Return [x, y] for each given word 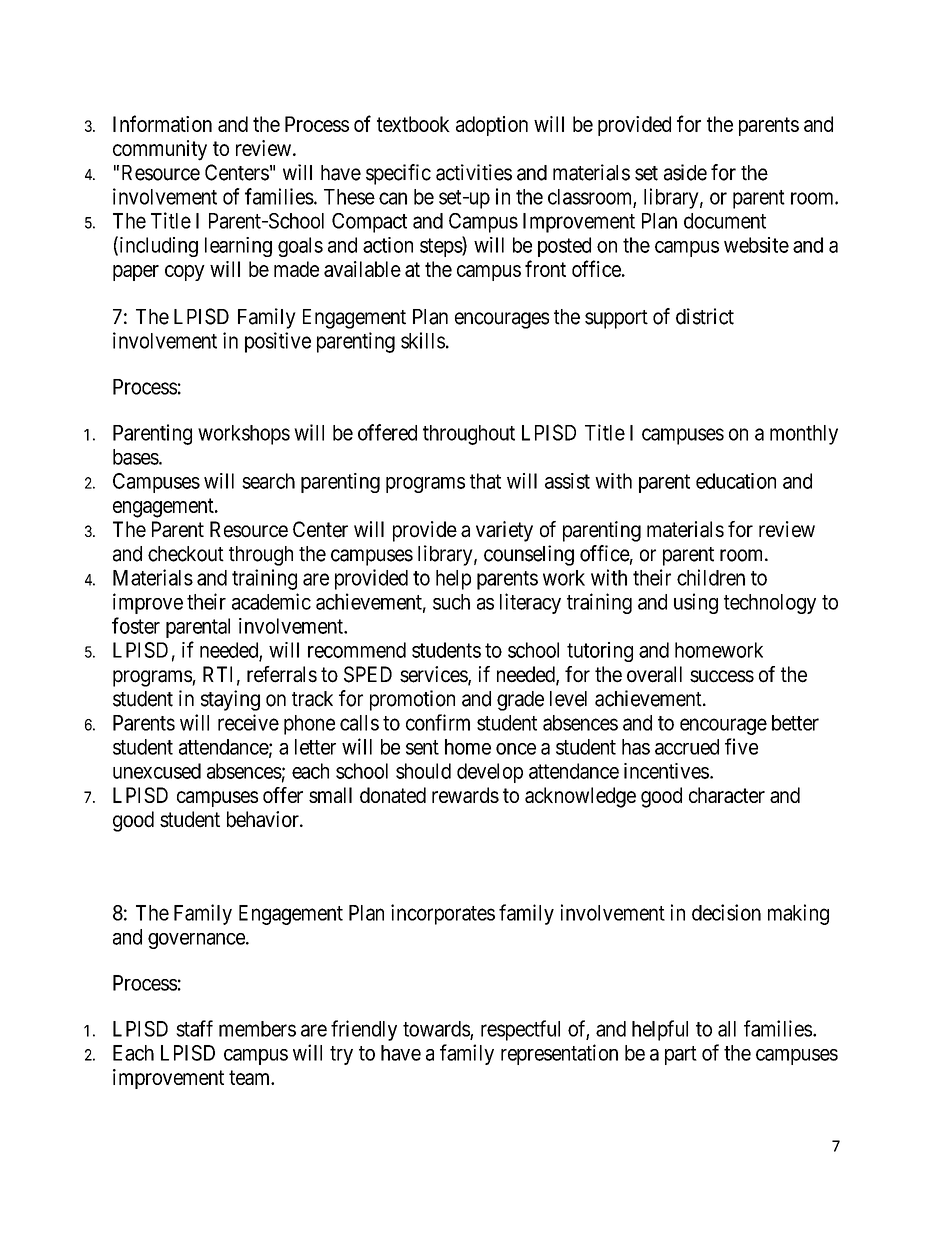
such [451, 602]
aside [685, 172]
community [160, 150]
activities [474, 172]
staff [194, 1028]
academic [271, 601]
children [711, 577]
